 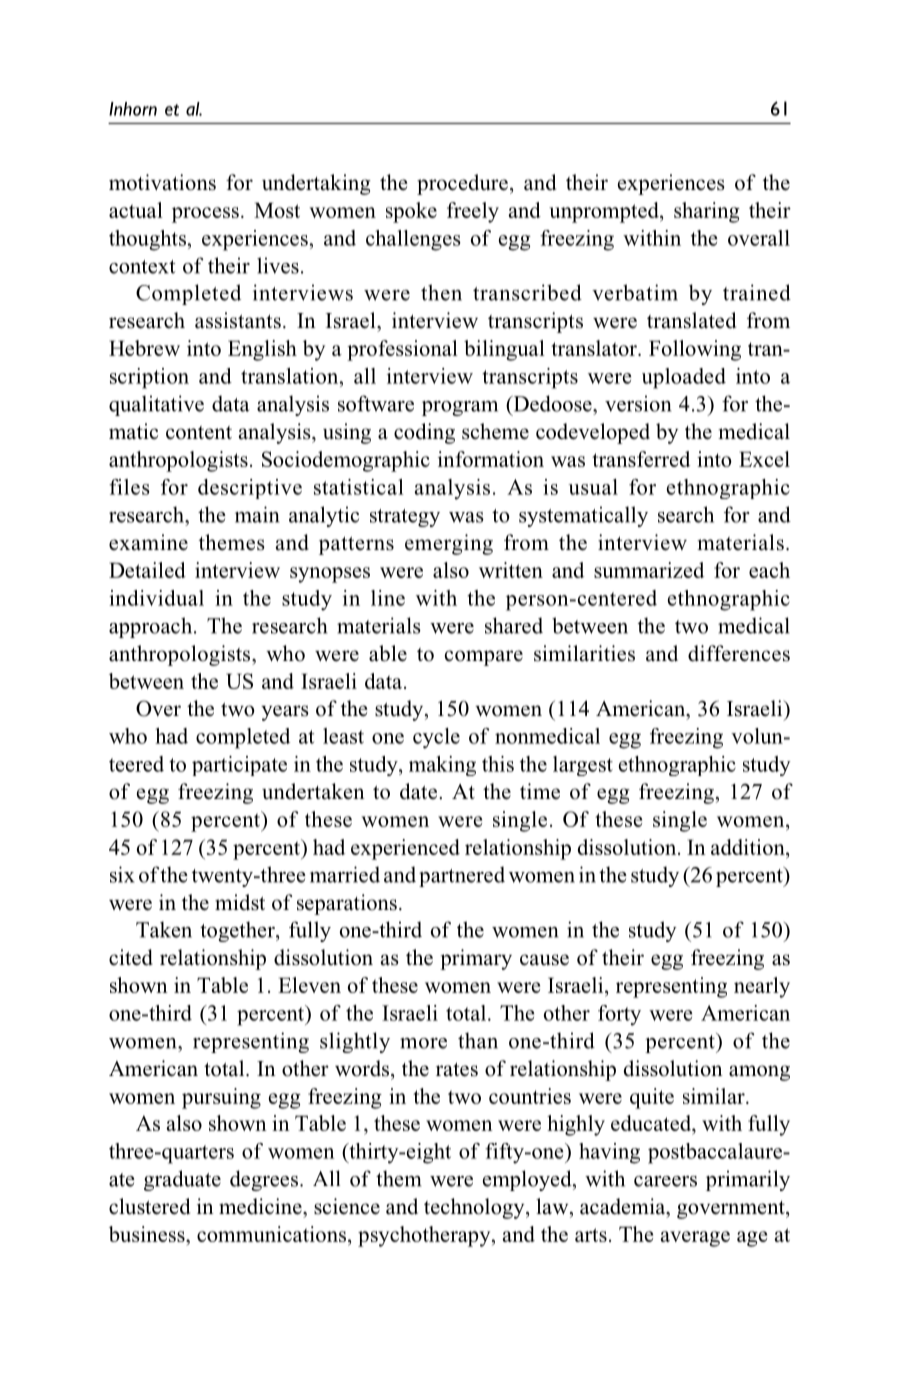 What do you see at coordinates (436, 738) in the document?
I see `cycle` at bounding box center [436, 738].
